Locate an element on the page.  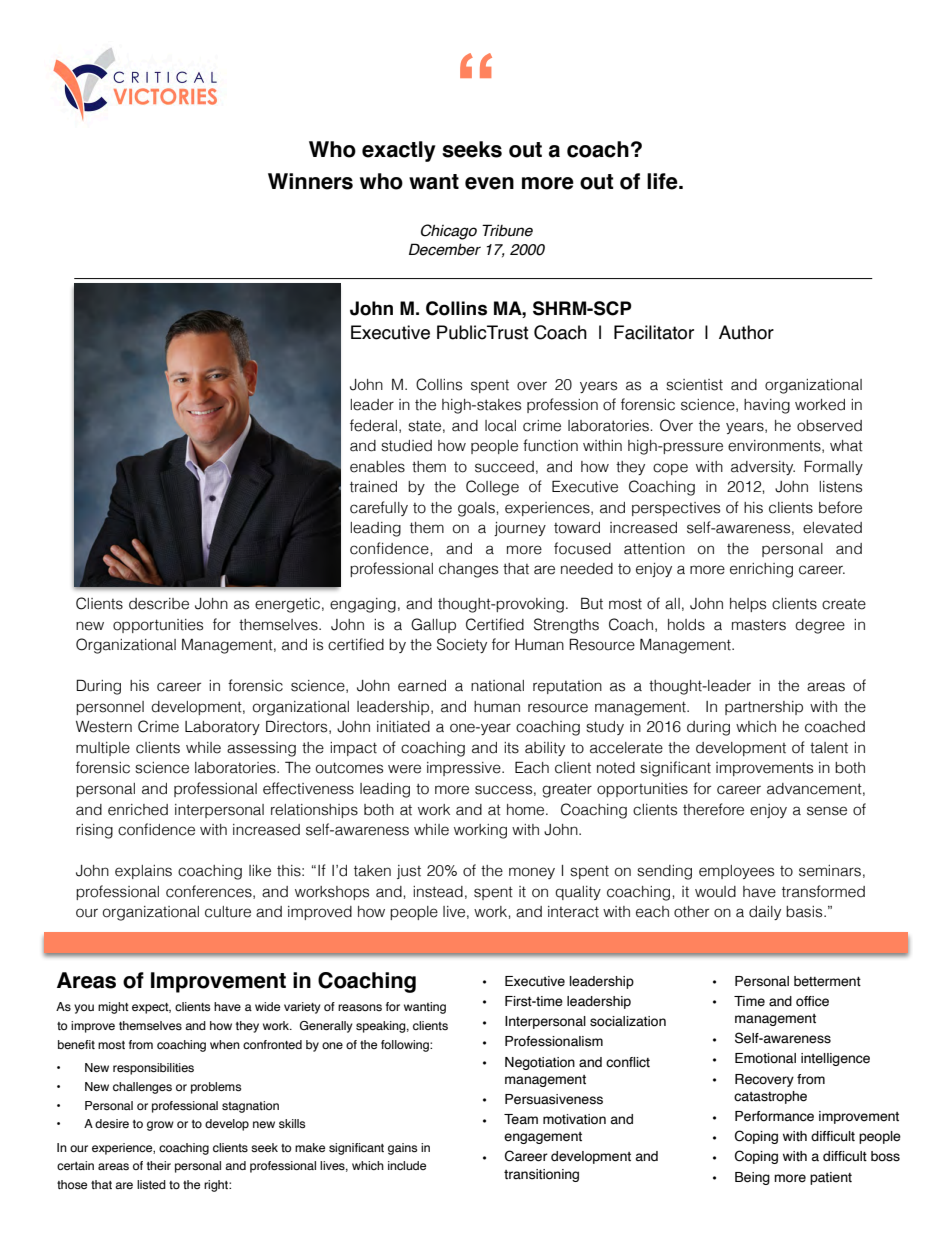
enriching is located at coordinates (761, 570).
